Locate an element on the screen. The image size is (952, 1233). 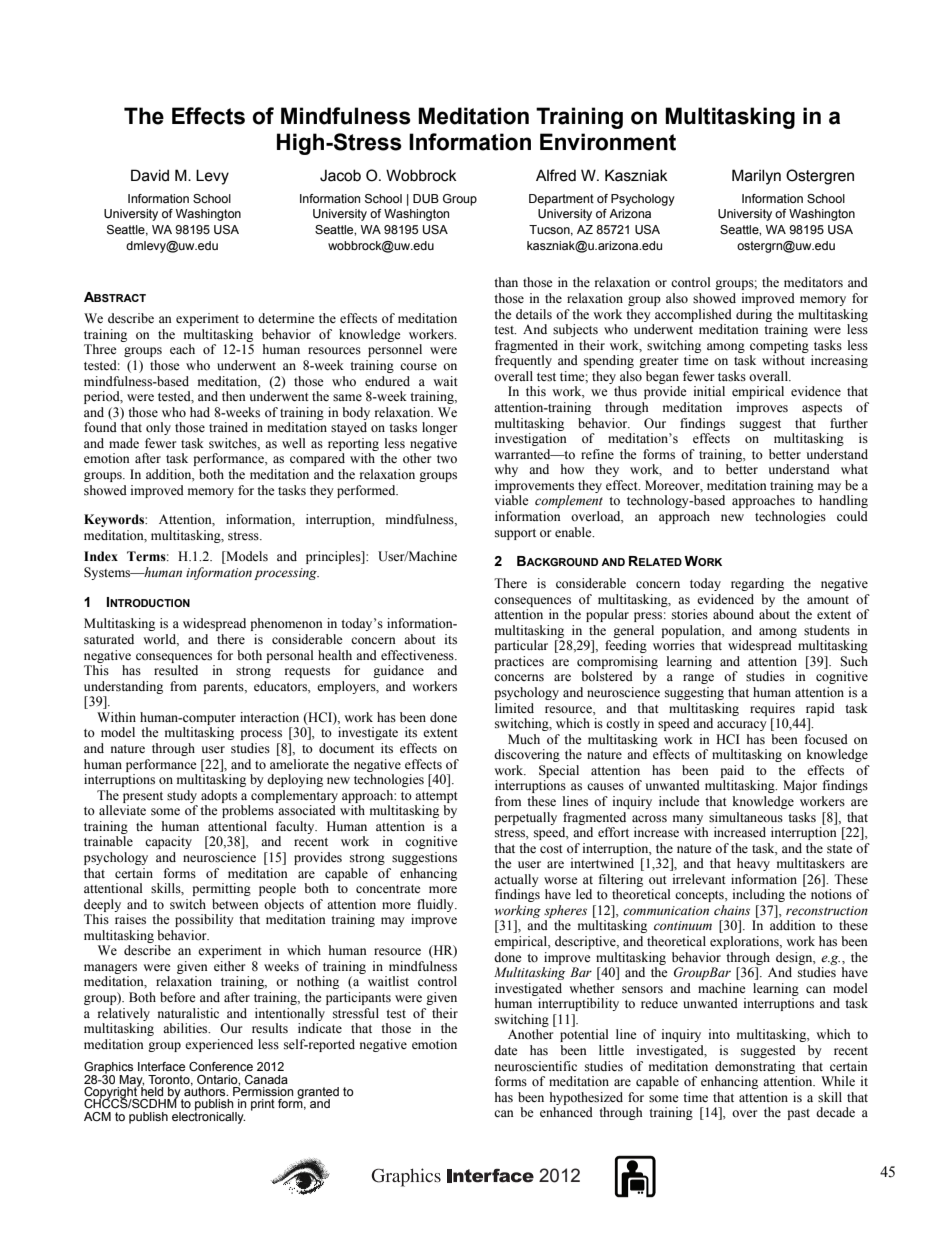
support is located at coordinates (515, 534).
